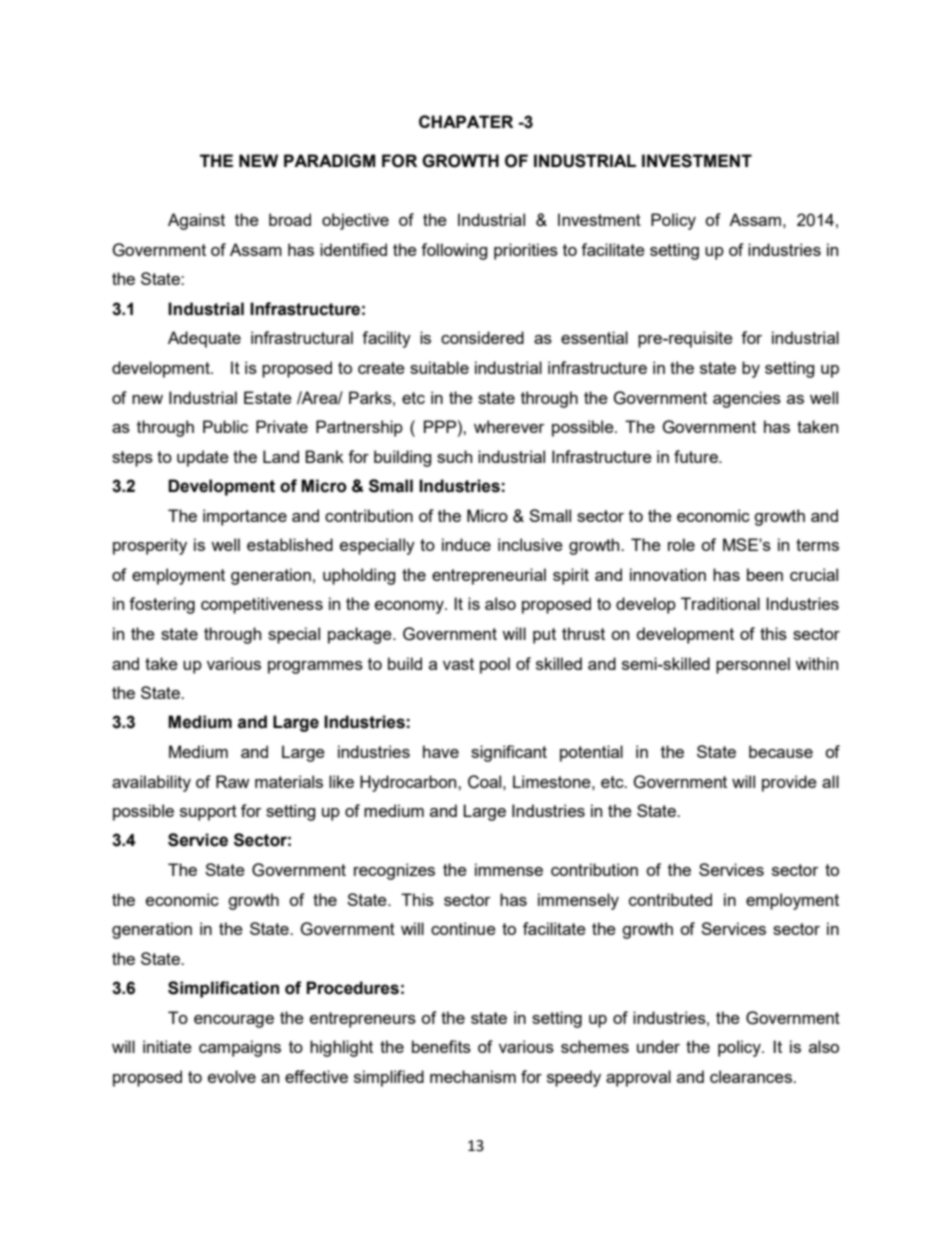 Image resolution: width=952 pixels, height=1233 pixels. Describe the element at coordinates (454, 251) in the screenshot. I see `following` at that location.
